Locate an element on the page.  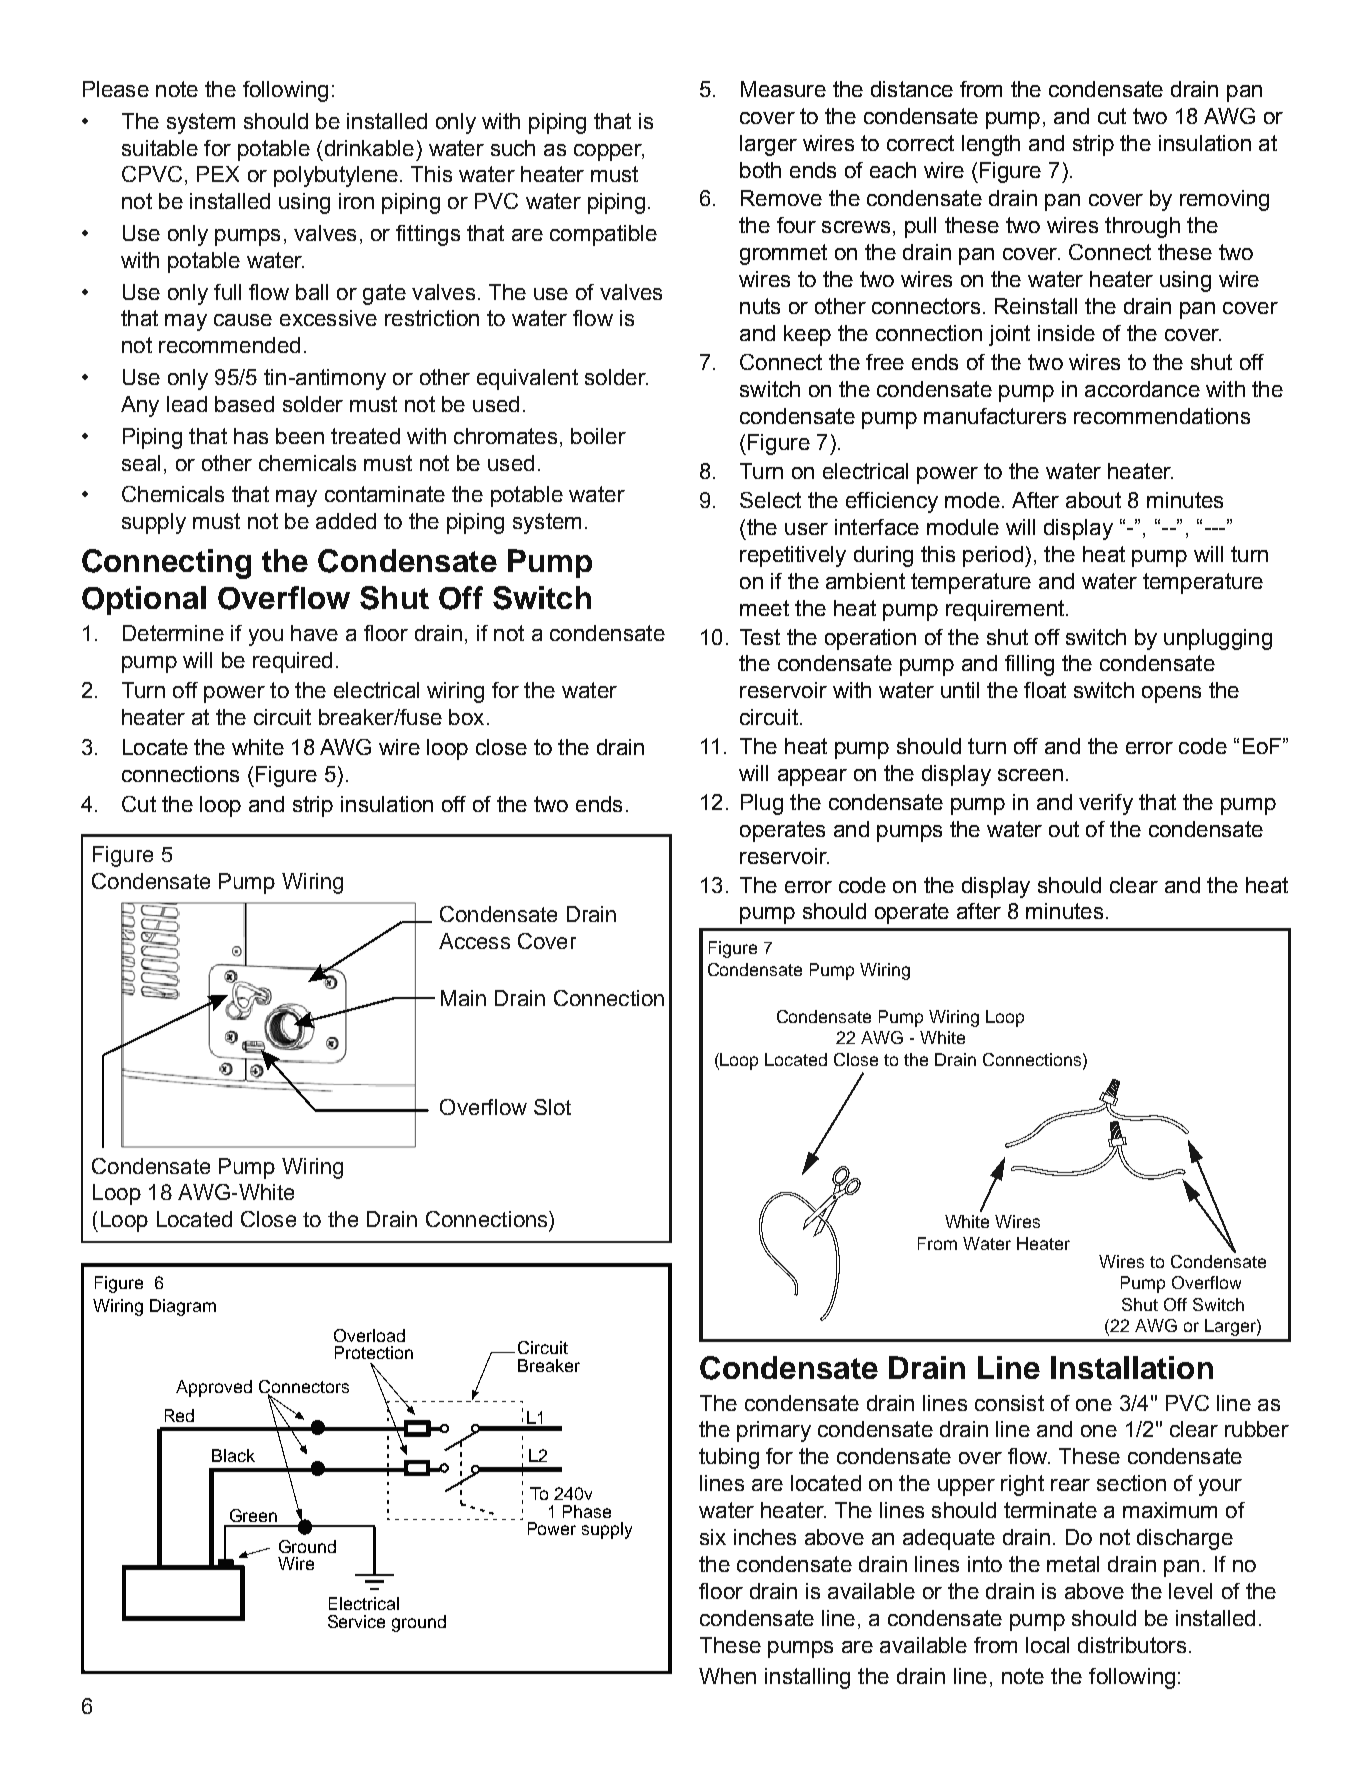
required is located at coordinates (292, 662).
